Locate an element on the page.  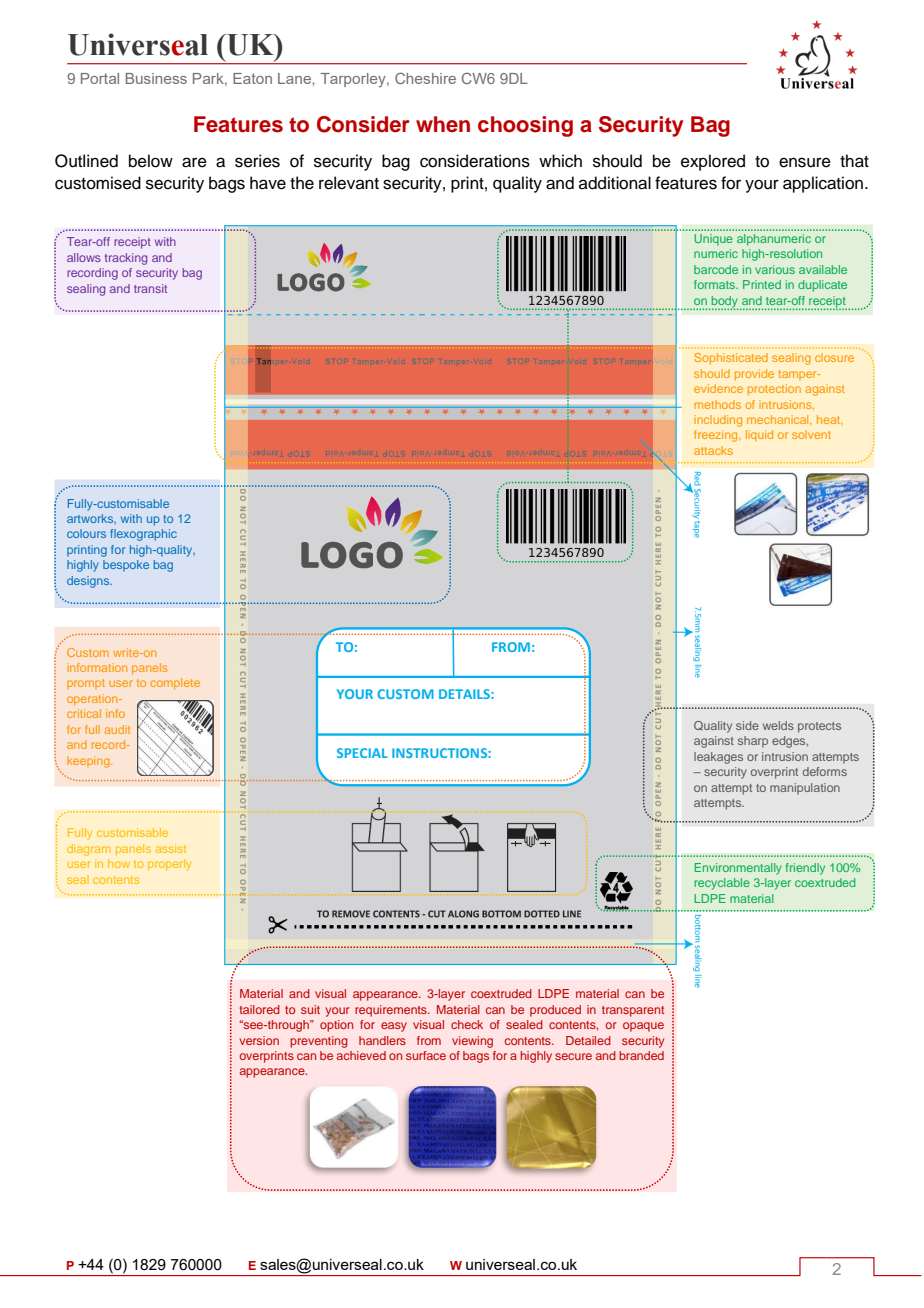
manipulation is located at coordinates (805, 789).
